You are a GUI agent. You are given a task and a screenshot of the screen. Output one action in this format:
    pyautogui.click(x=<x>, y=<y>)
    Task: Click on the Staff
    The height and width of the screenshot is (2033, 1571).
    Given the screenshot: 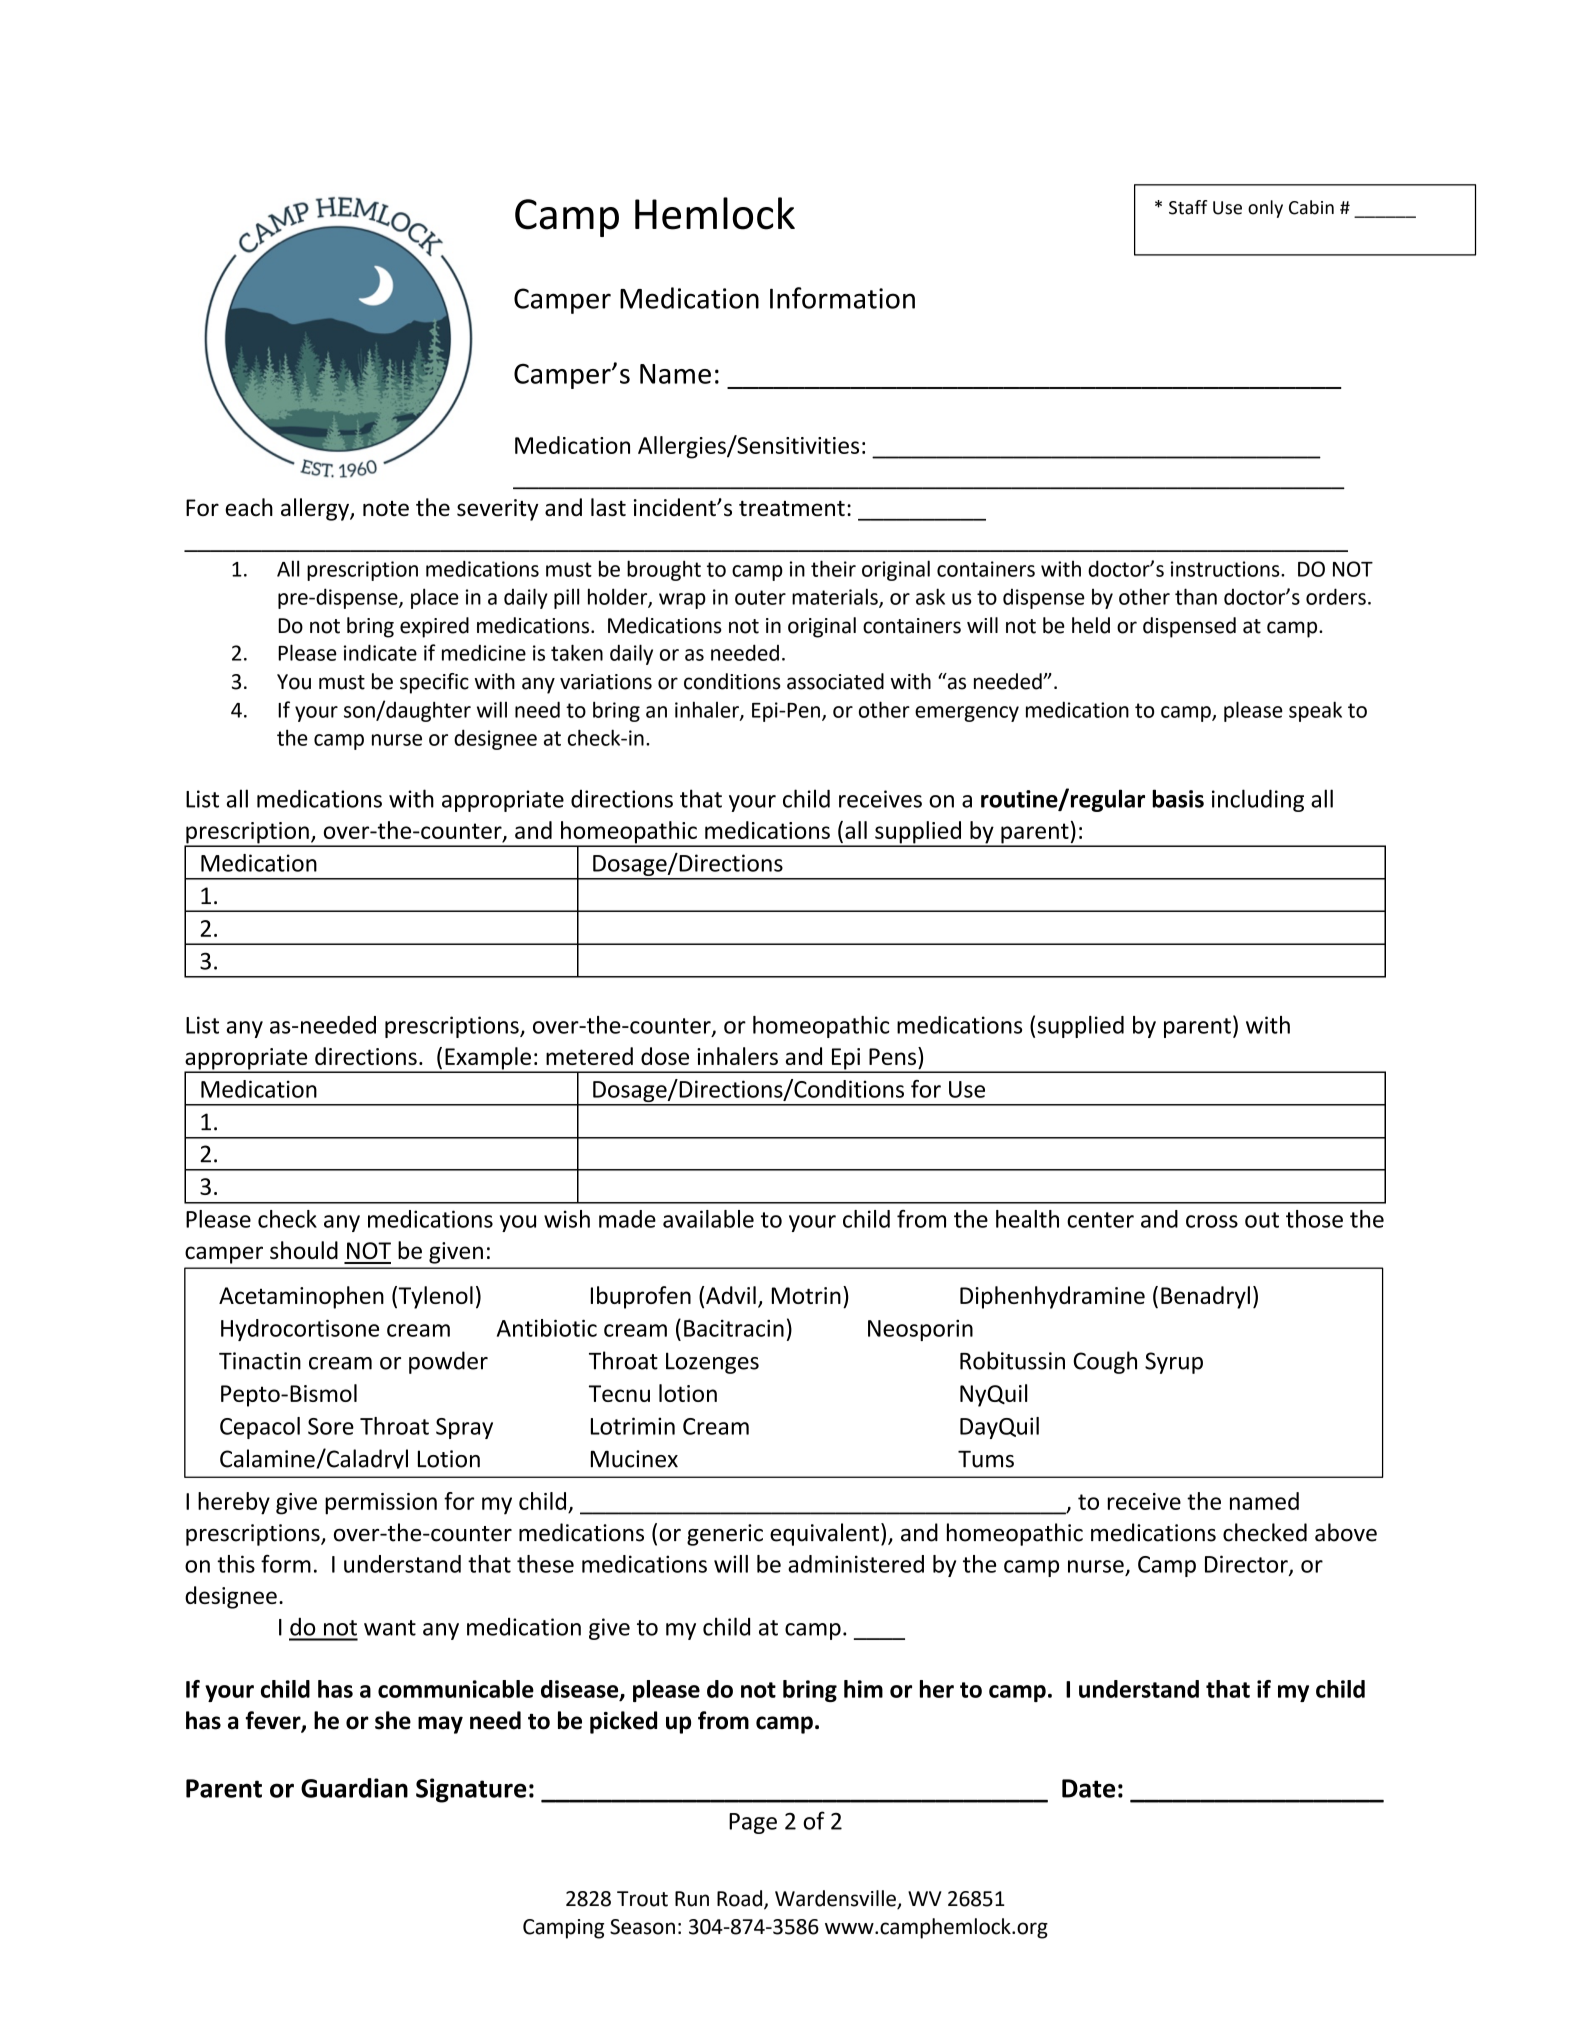 What is the action you would take?
    pyautogui.click(x=1188, y=207)
